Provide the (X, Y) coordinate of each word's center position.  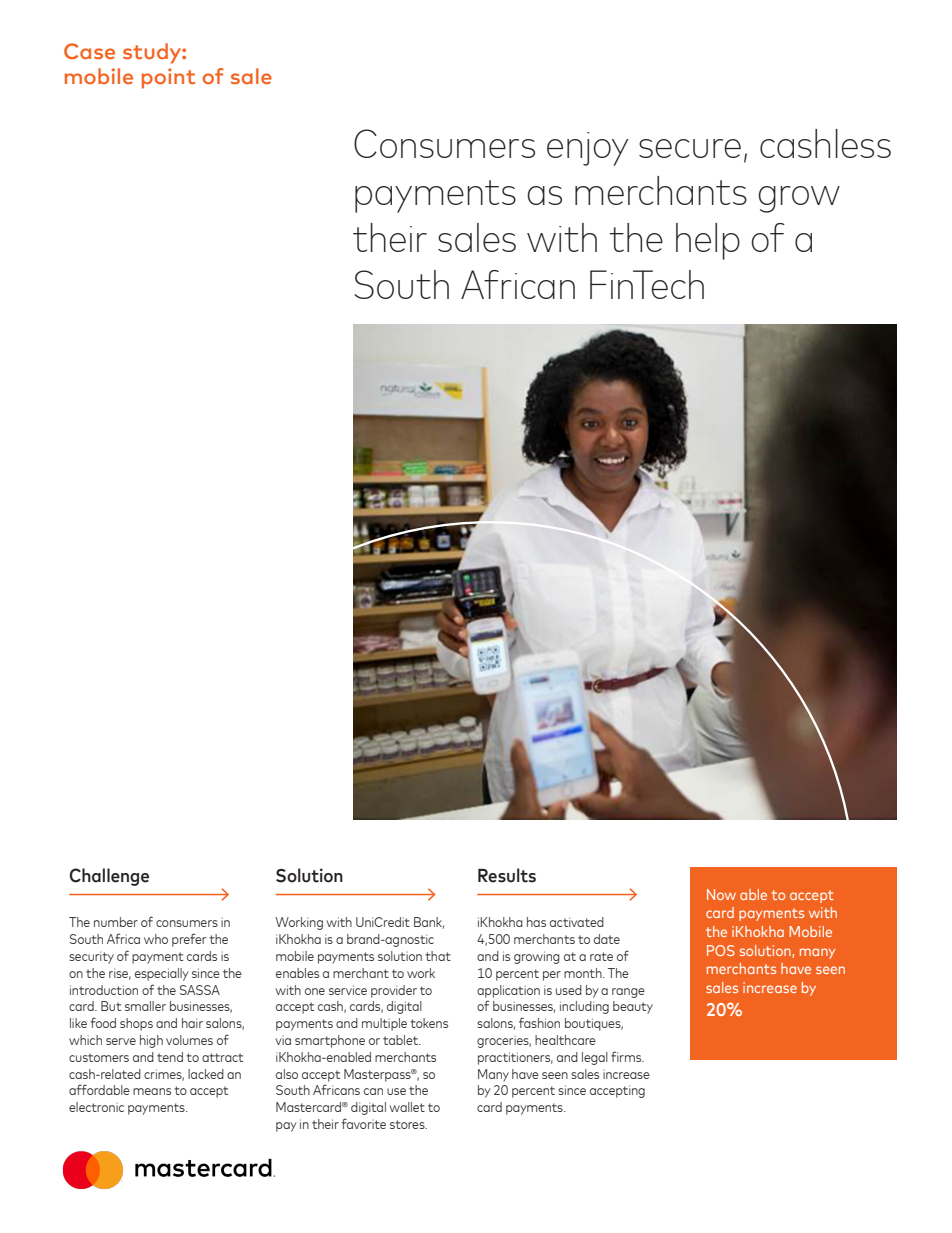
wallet (407, 1107)
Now (721, 894)
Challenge (109, 877)
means (152, 1091)
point (168, 78)
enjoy (588, 149)
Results (507, 875)
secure (690, 148)
